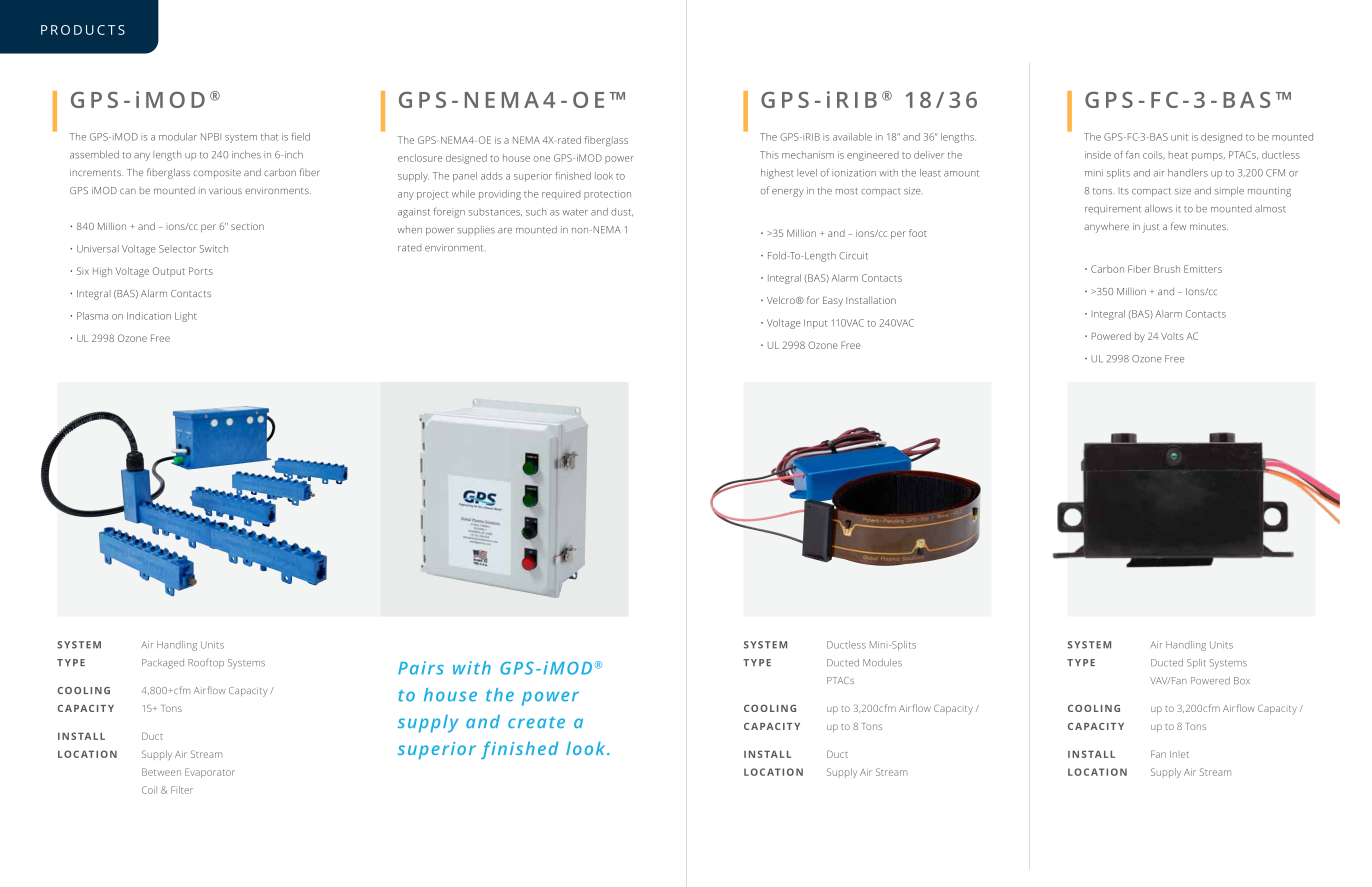  What do you see at coordinates (815, 324) in the page?
I see `Input` at bounding box center [815, 324].
